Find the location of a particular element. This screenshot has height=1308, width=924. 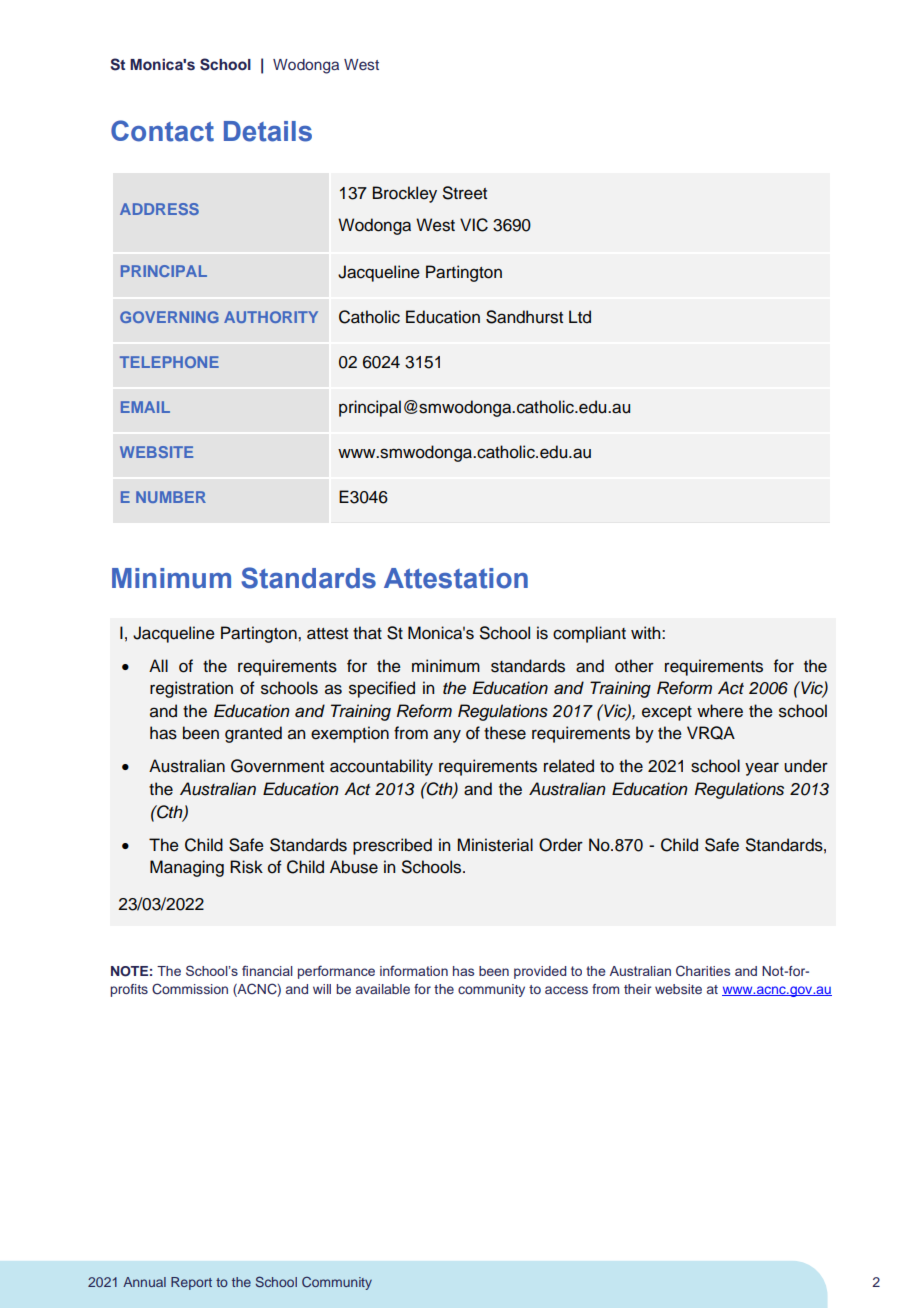

TELEPHONE is located at coordinates (169, 362).
